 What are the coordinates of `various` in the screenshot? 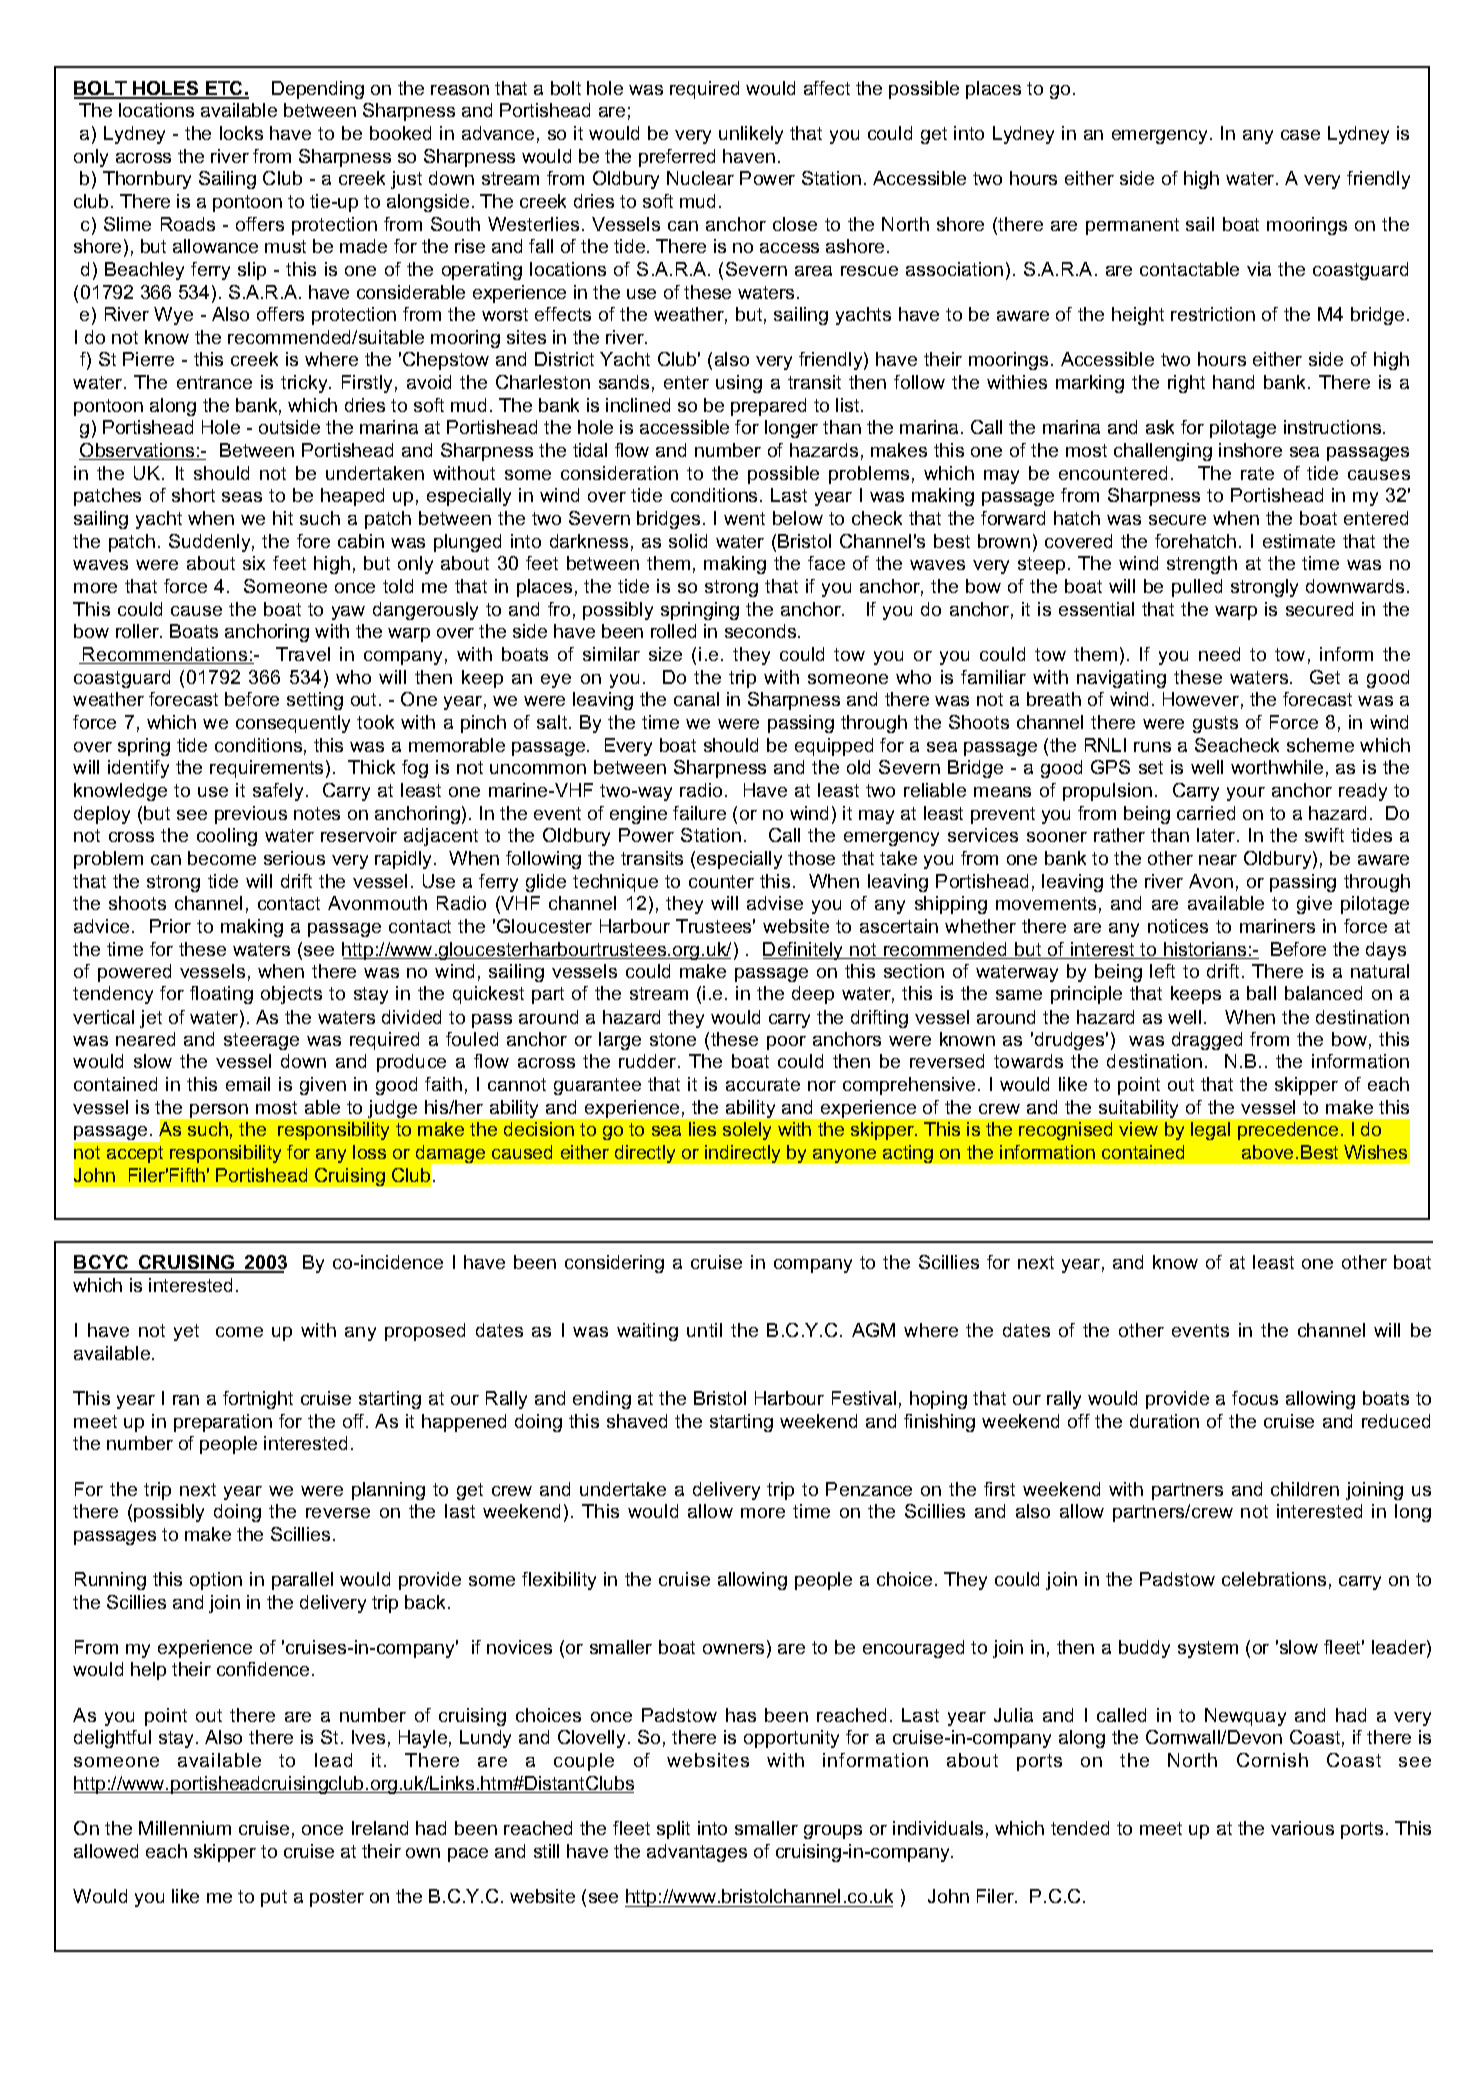 It's located at (1302, 1828).
